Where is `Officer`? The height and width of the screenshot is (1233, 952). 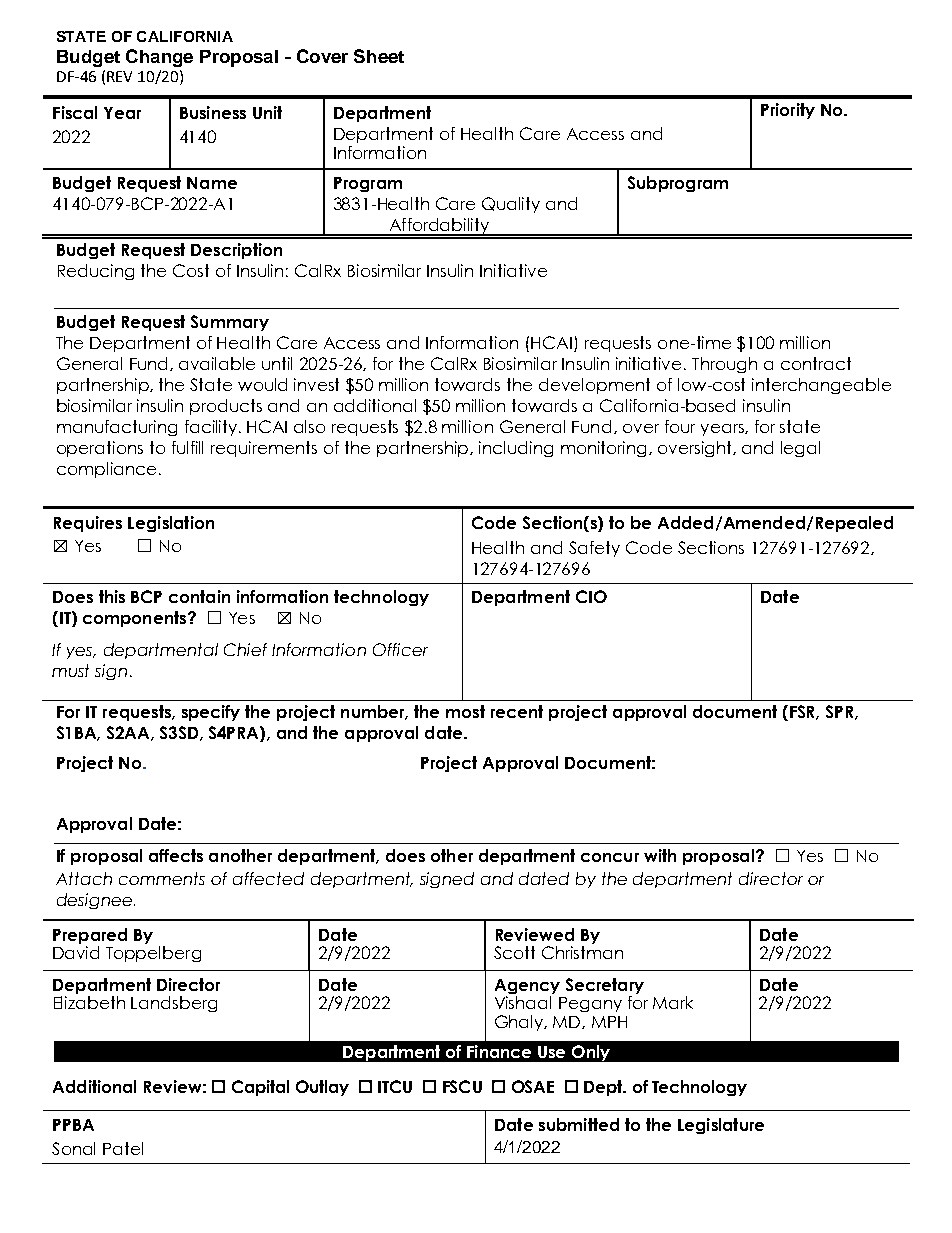
Officer is located at coordinates (400, 649).
